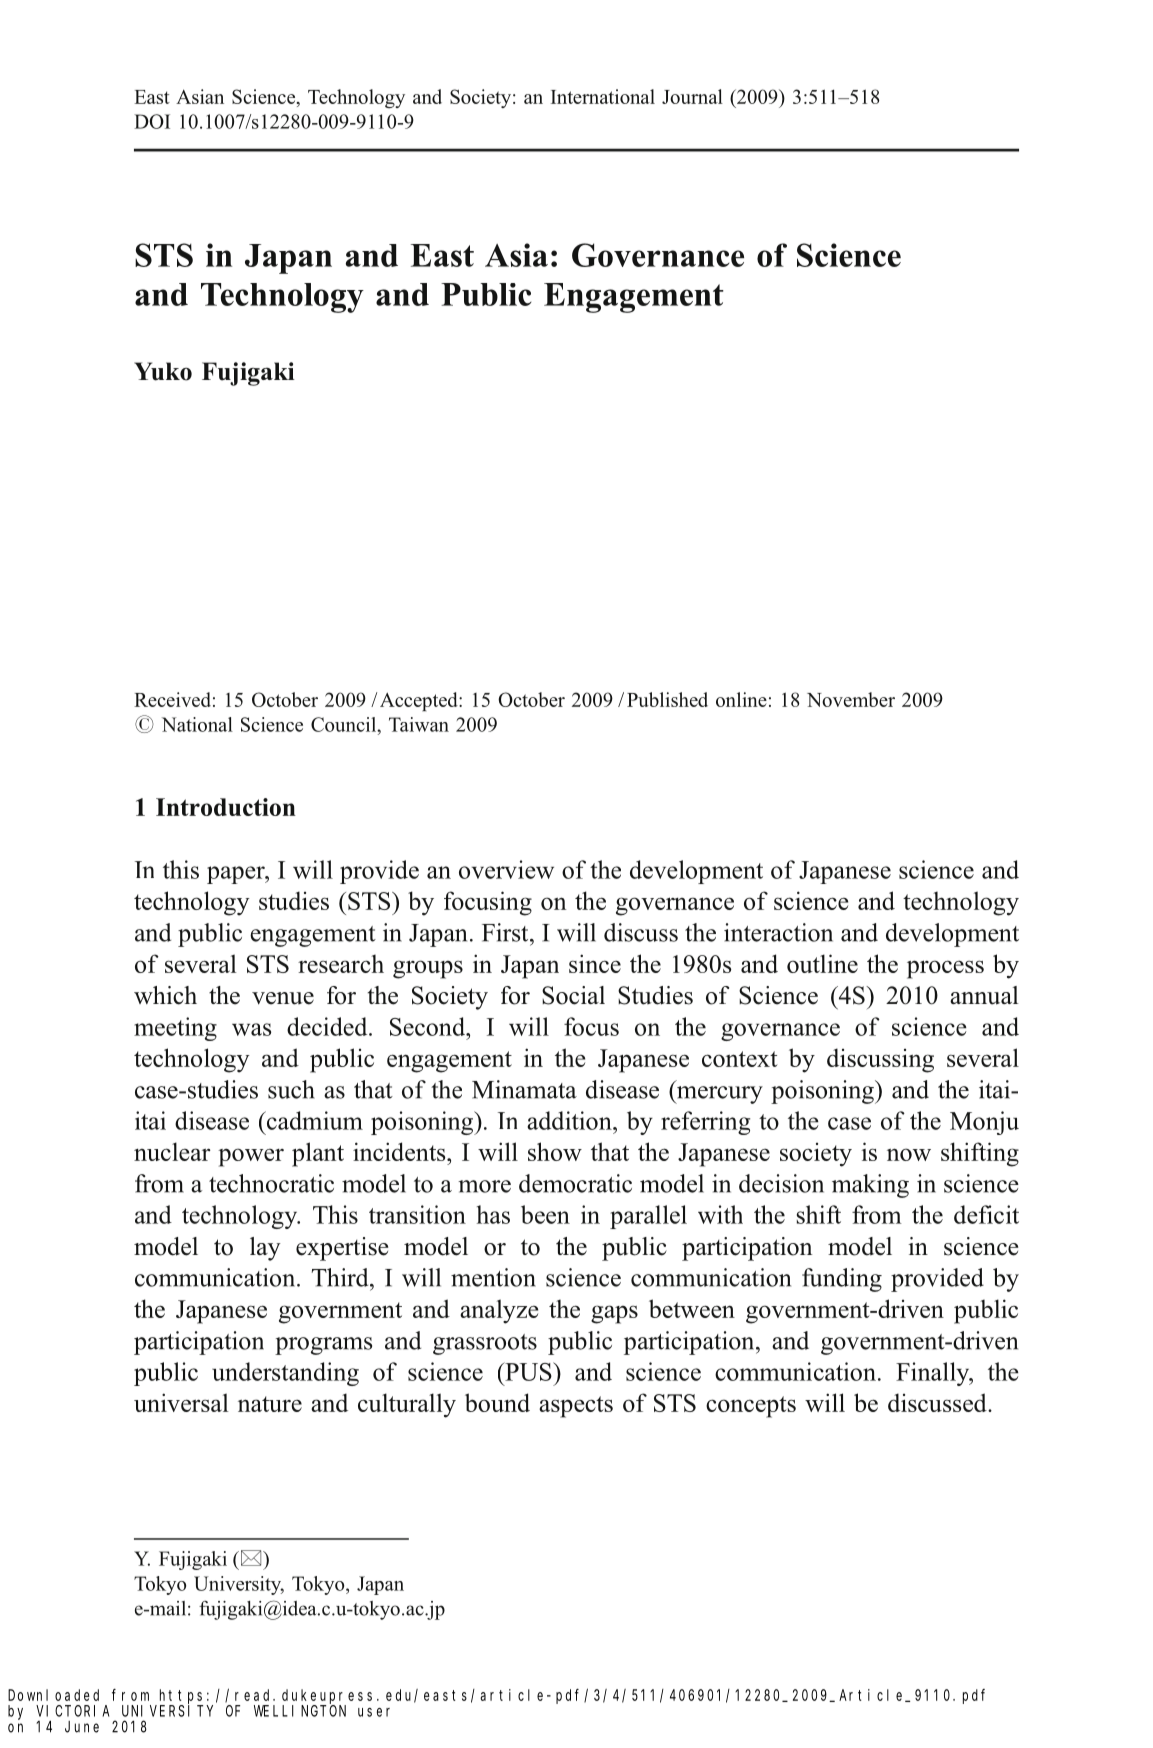 The image size is (1153, 1748). What do you see at coordinates (300, 1711) in the screenshot?
I see `WELLINGTON` at bounding box center [300, 1711].
